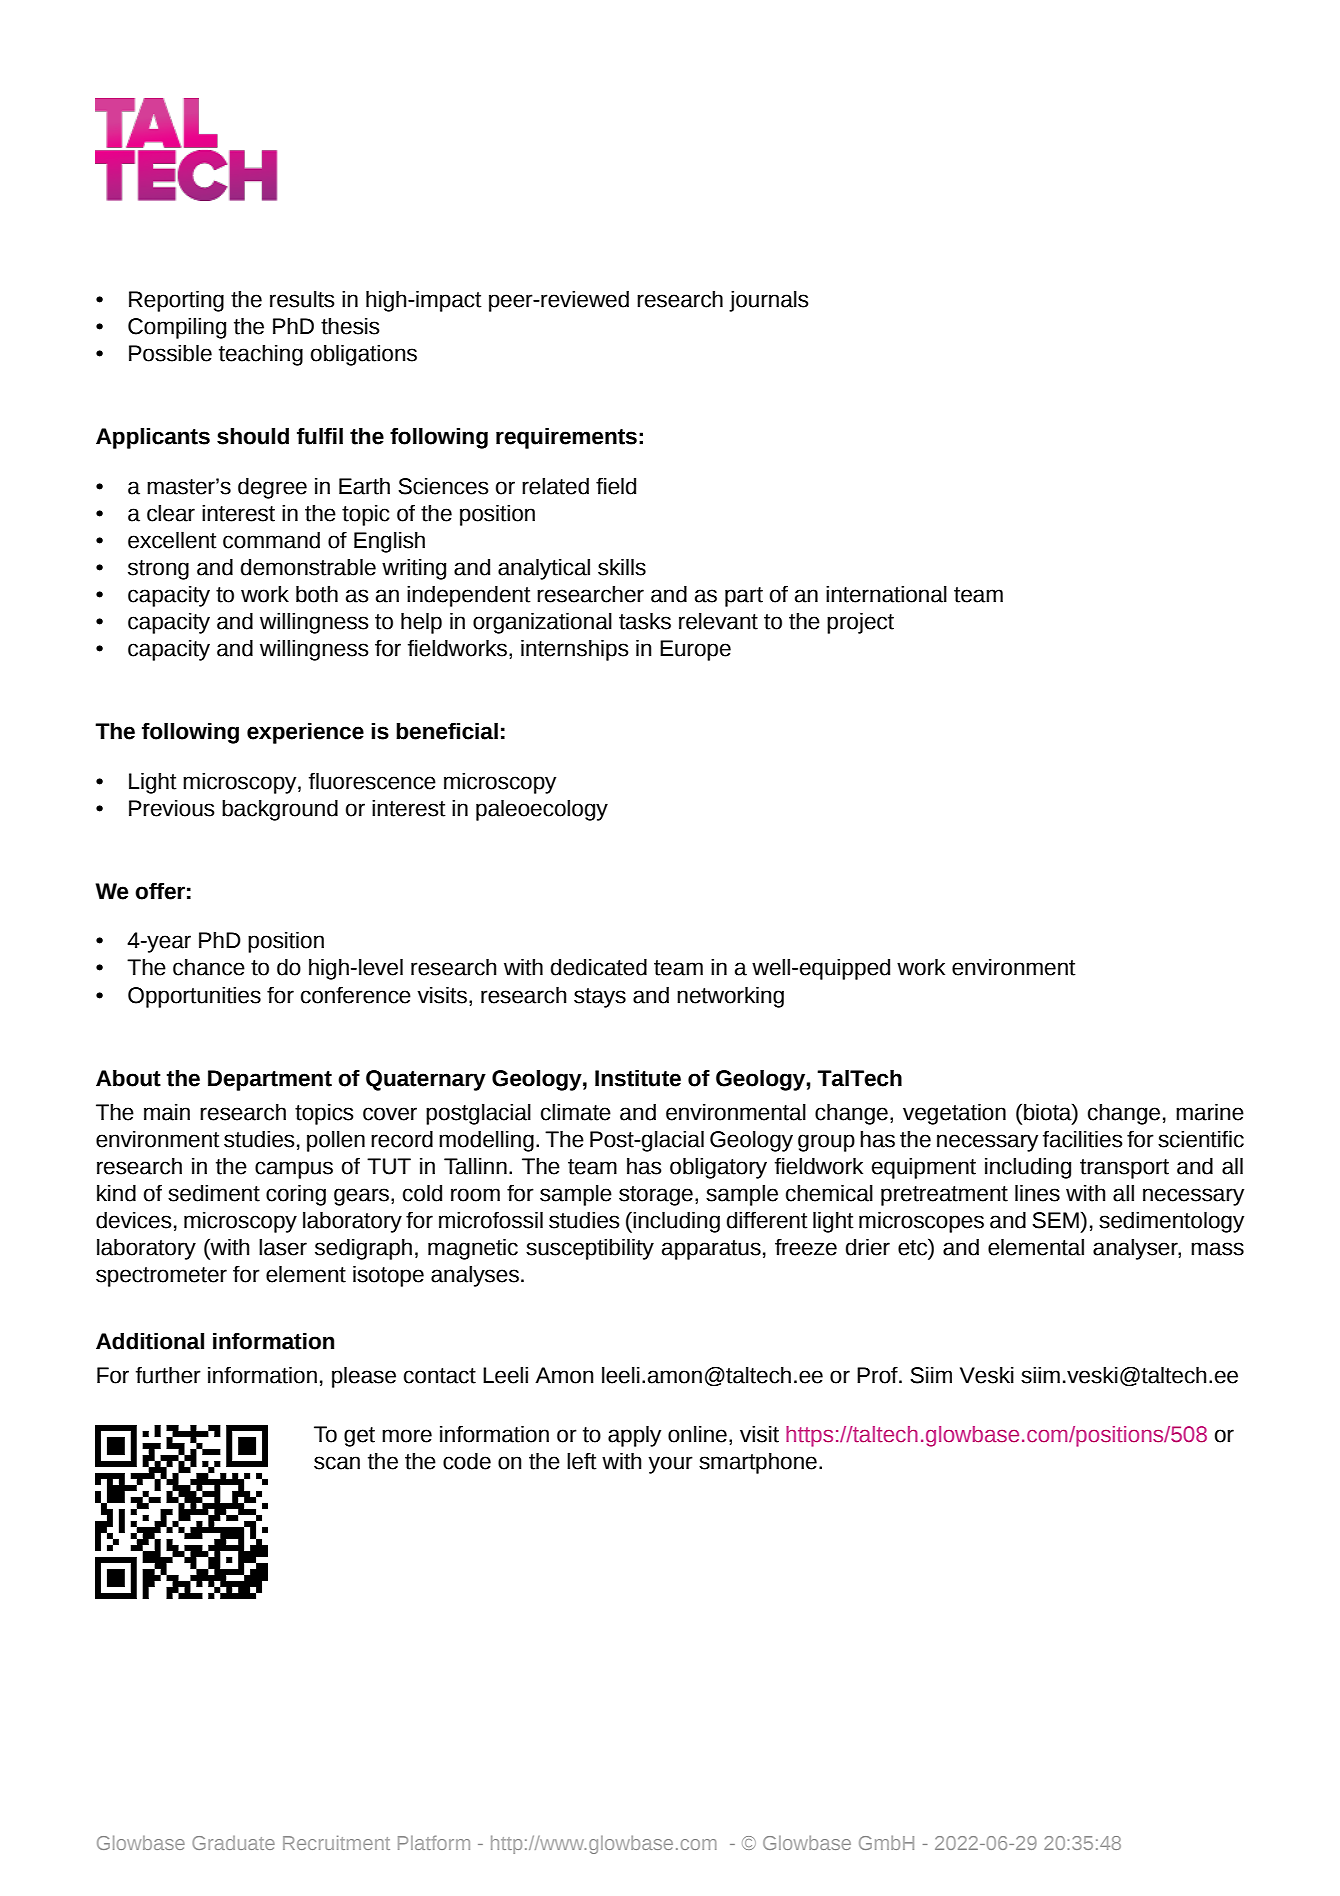  Describe the element at coordinates (711, 1250) in the screenshot. I see `apparatus` at that location.
